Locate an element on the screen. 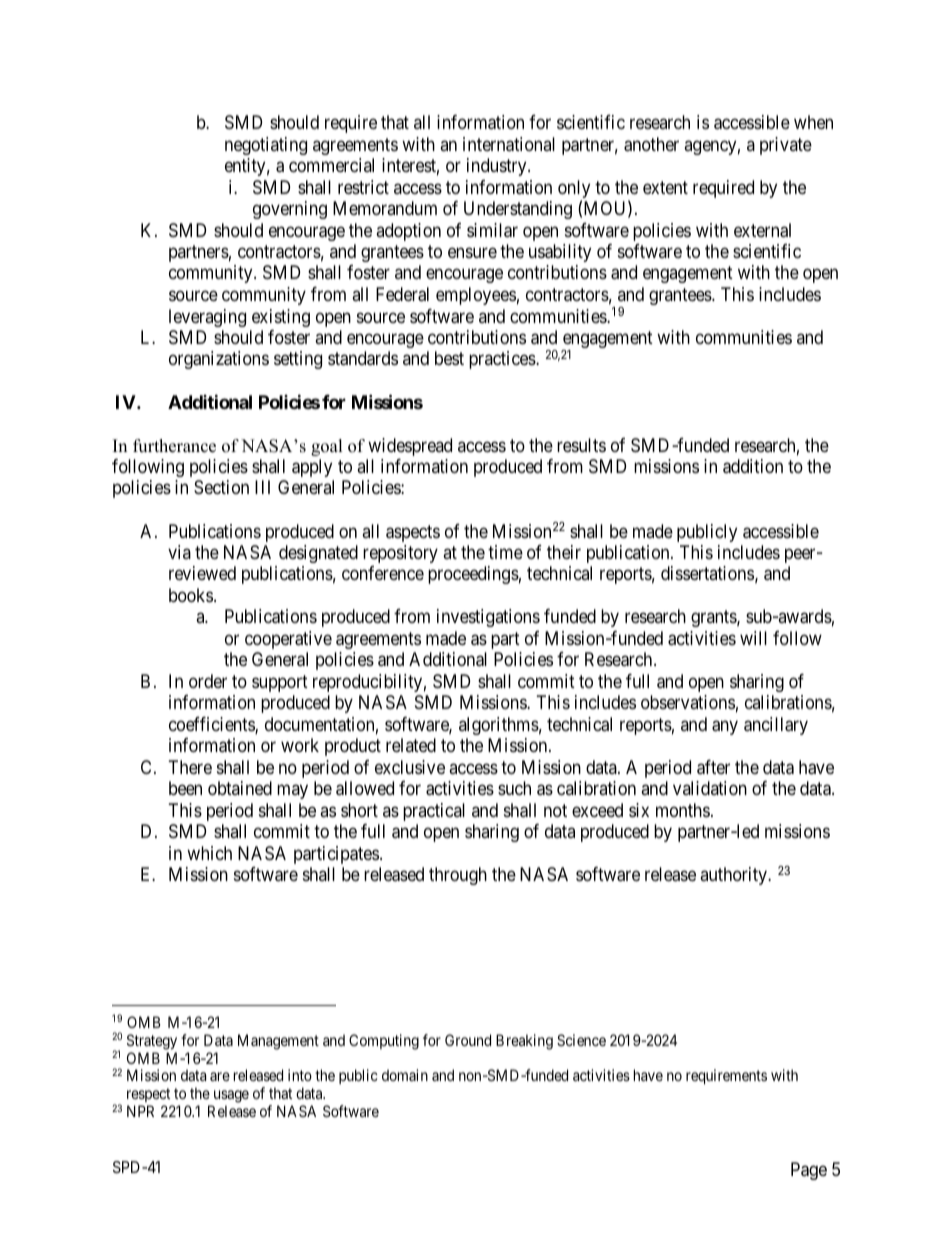 This screenshot has width=952, height=1233. will is located at coordinates (753, 638).
